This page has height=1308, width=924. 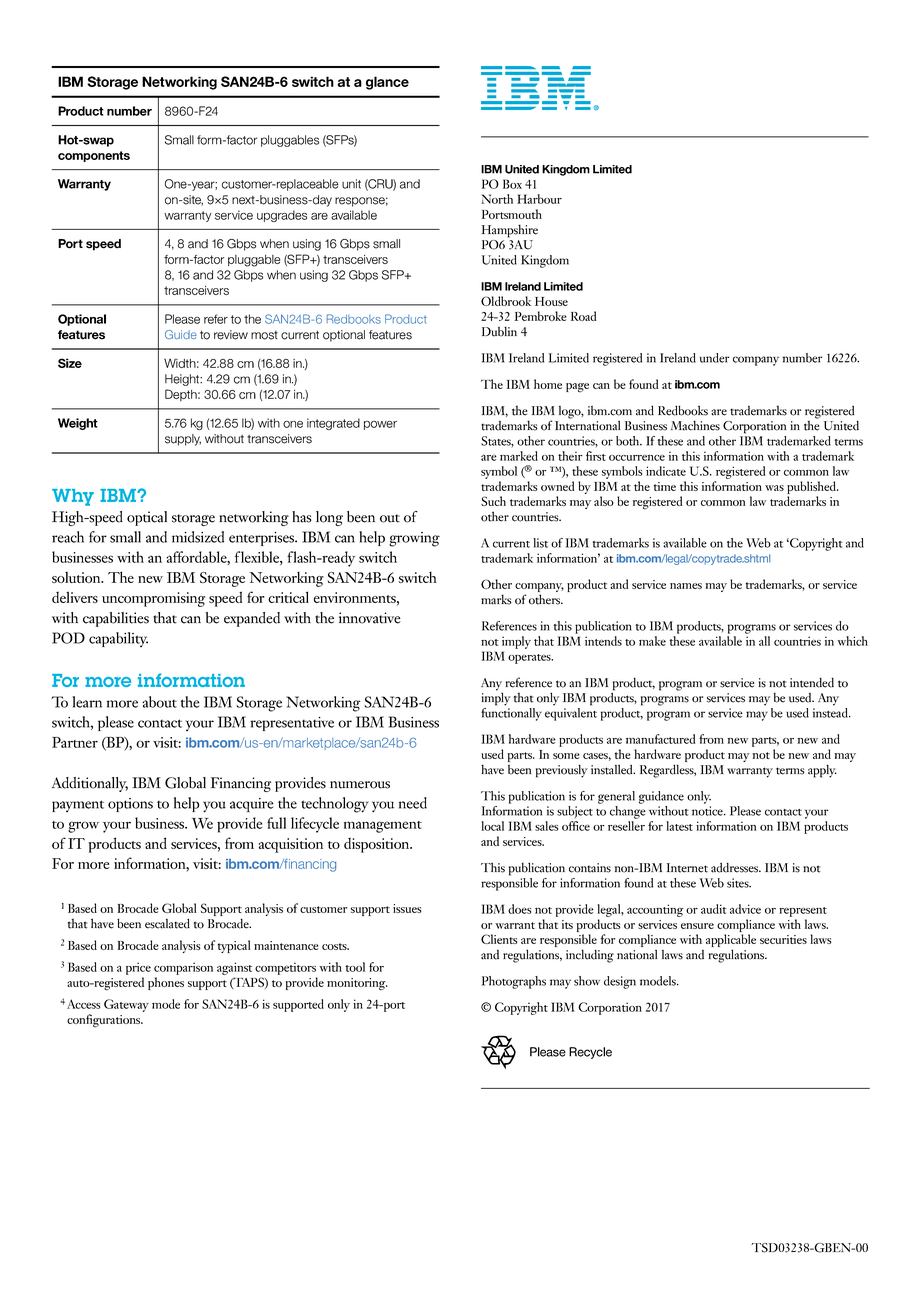 I want to click on Guide, so click(x=181, y=334).
